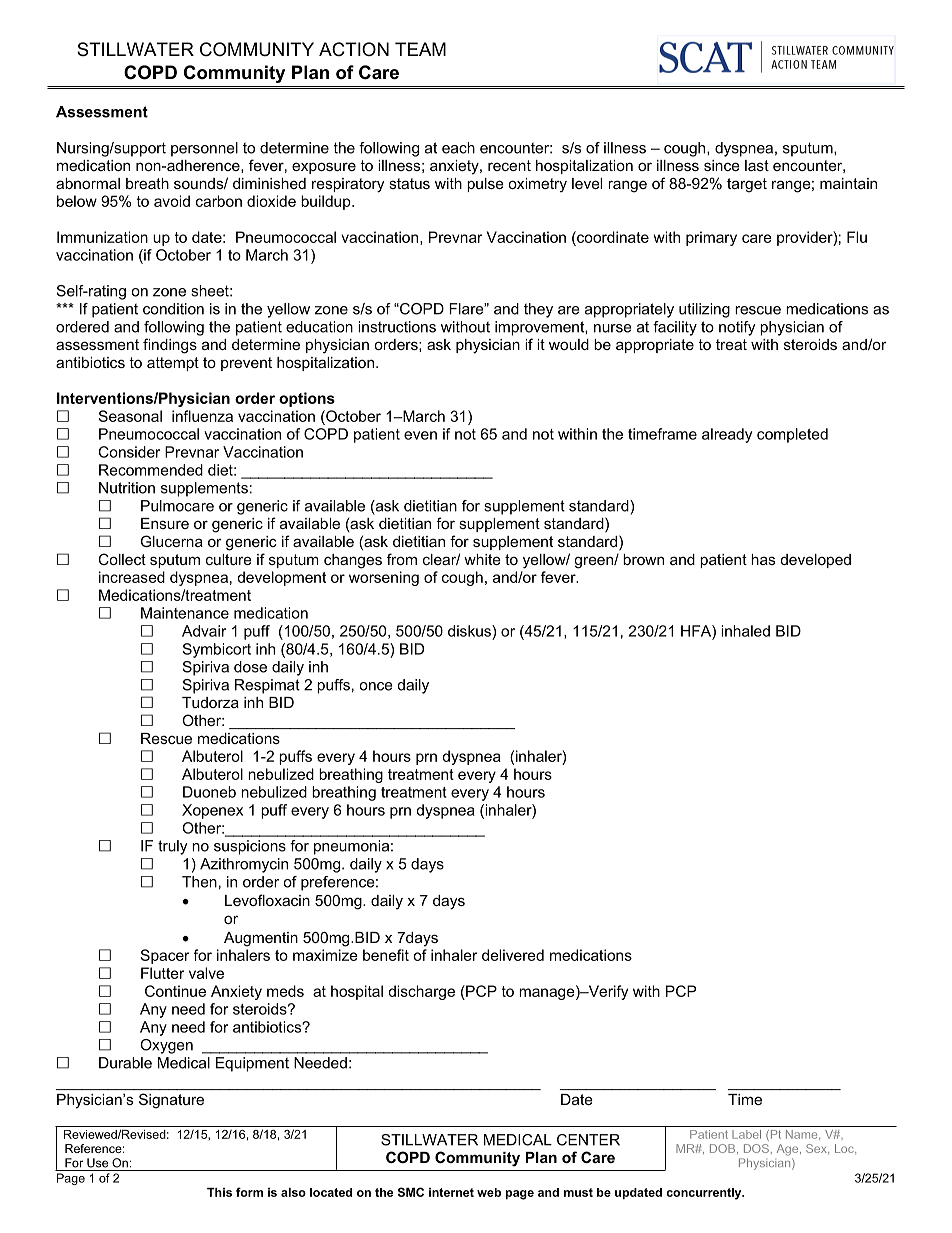  I want to click on This, so click(219, 1192).
